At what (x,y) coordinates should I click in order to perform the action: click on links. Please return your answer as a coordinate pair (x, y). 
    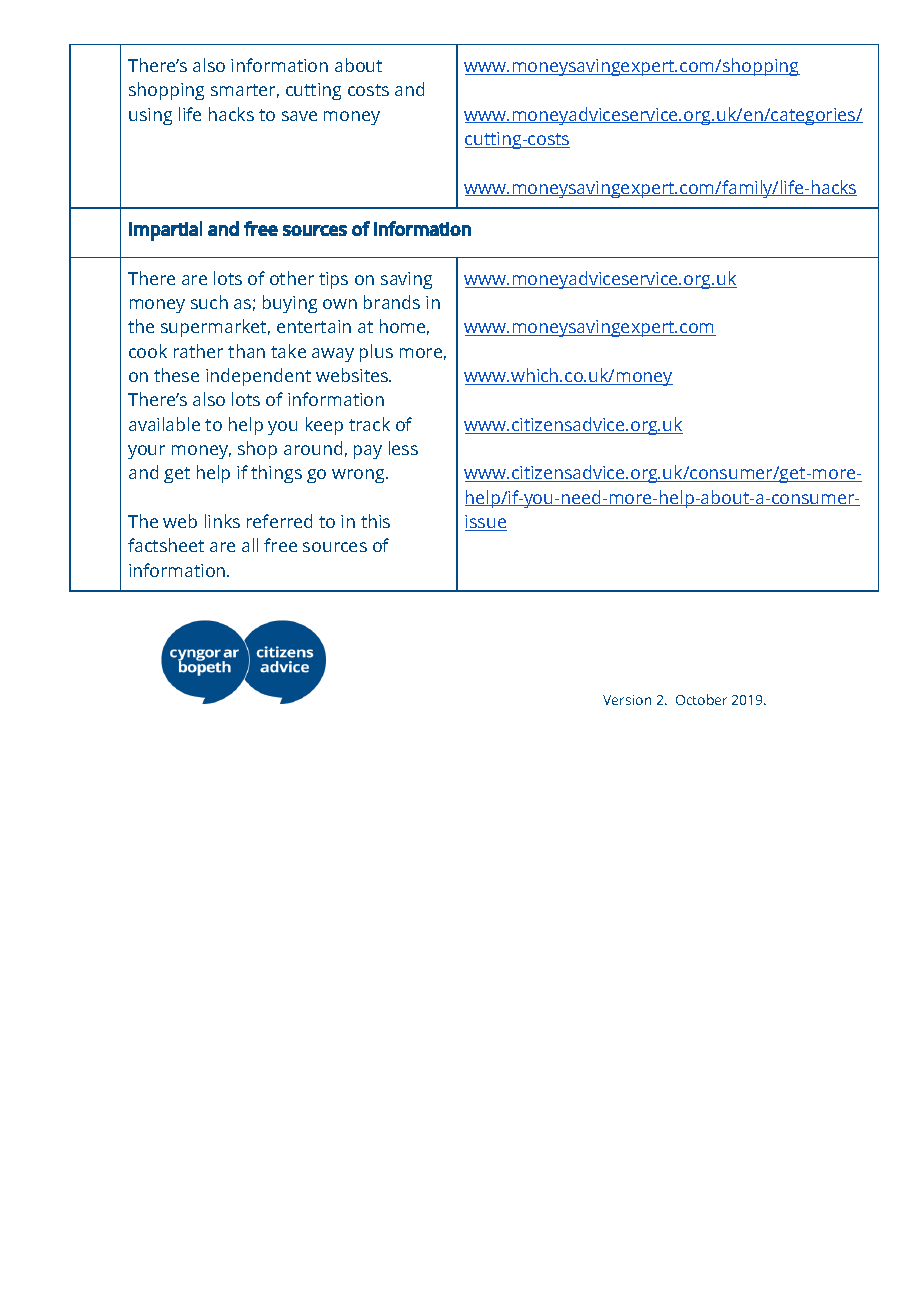
    Looking at the image, I should click on (222, 521).
